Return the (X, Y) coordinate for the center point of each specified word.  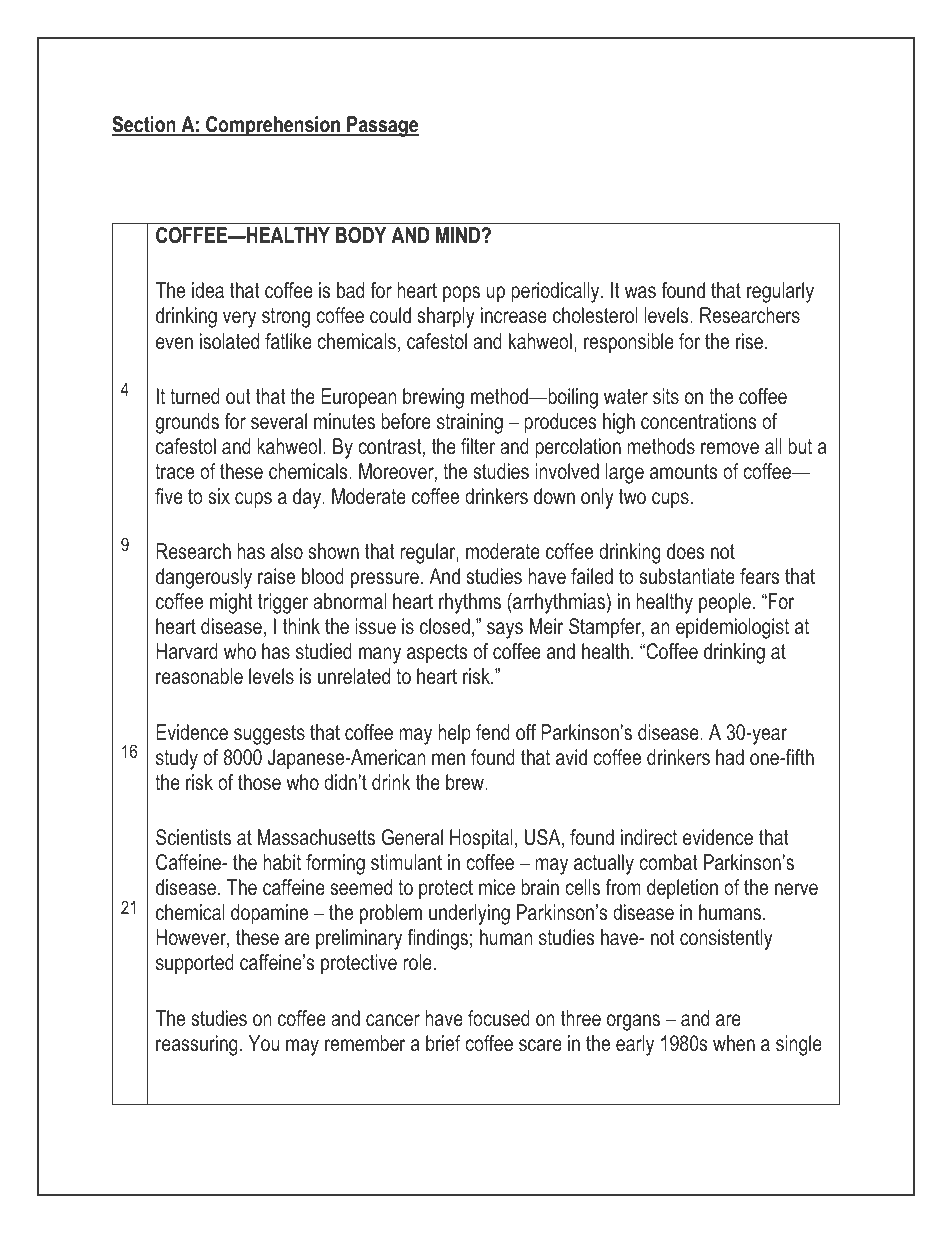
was (640, 292)
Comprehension (273, 126)
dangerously (204, 578)
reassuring (197, 1045)
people (725, 603)
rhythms (470, 603)
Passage (382, 126)
